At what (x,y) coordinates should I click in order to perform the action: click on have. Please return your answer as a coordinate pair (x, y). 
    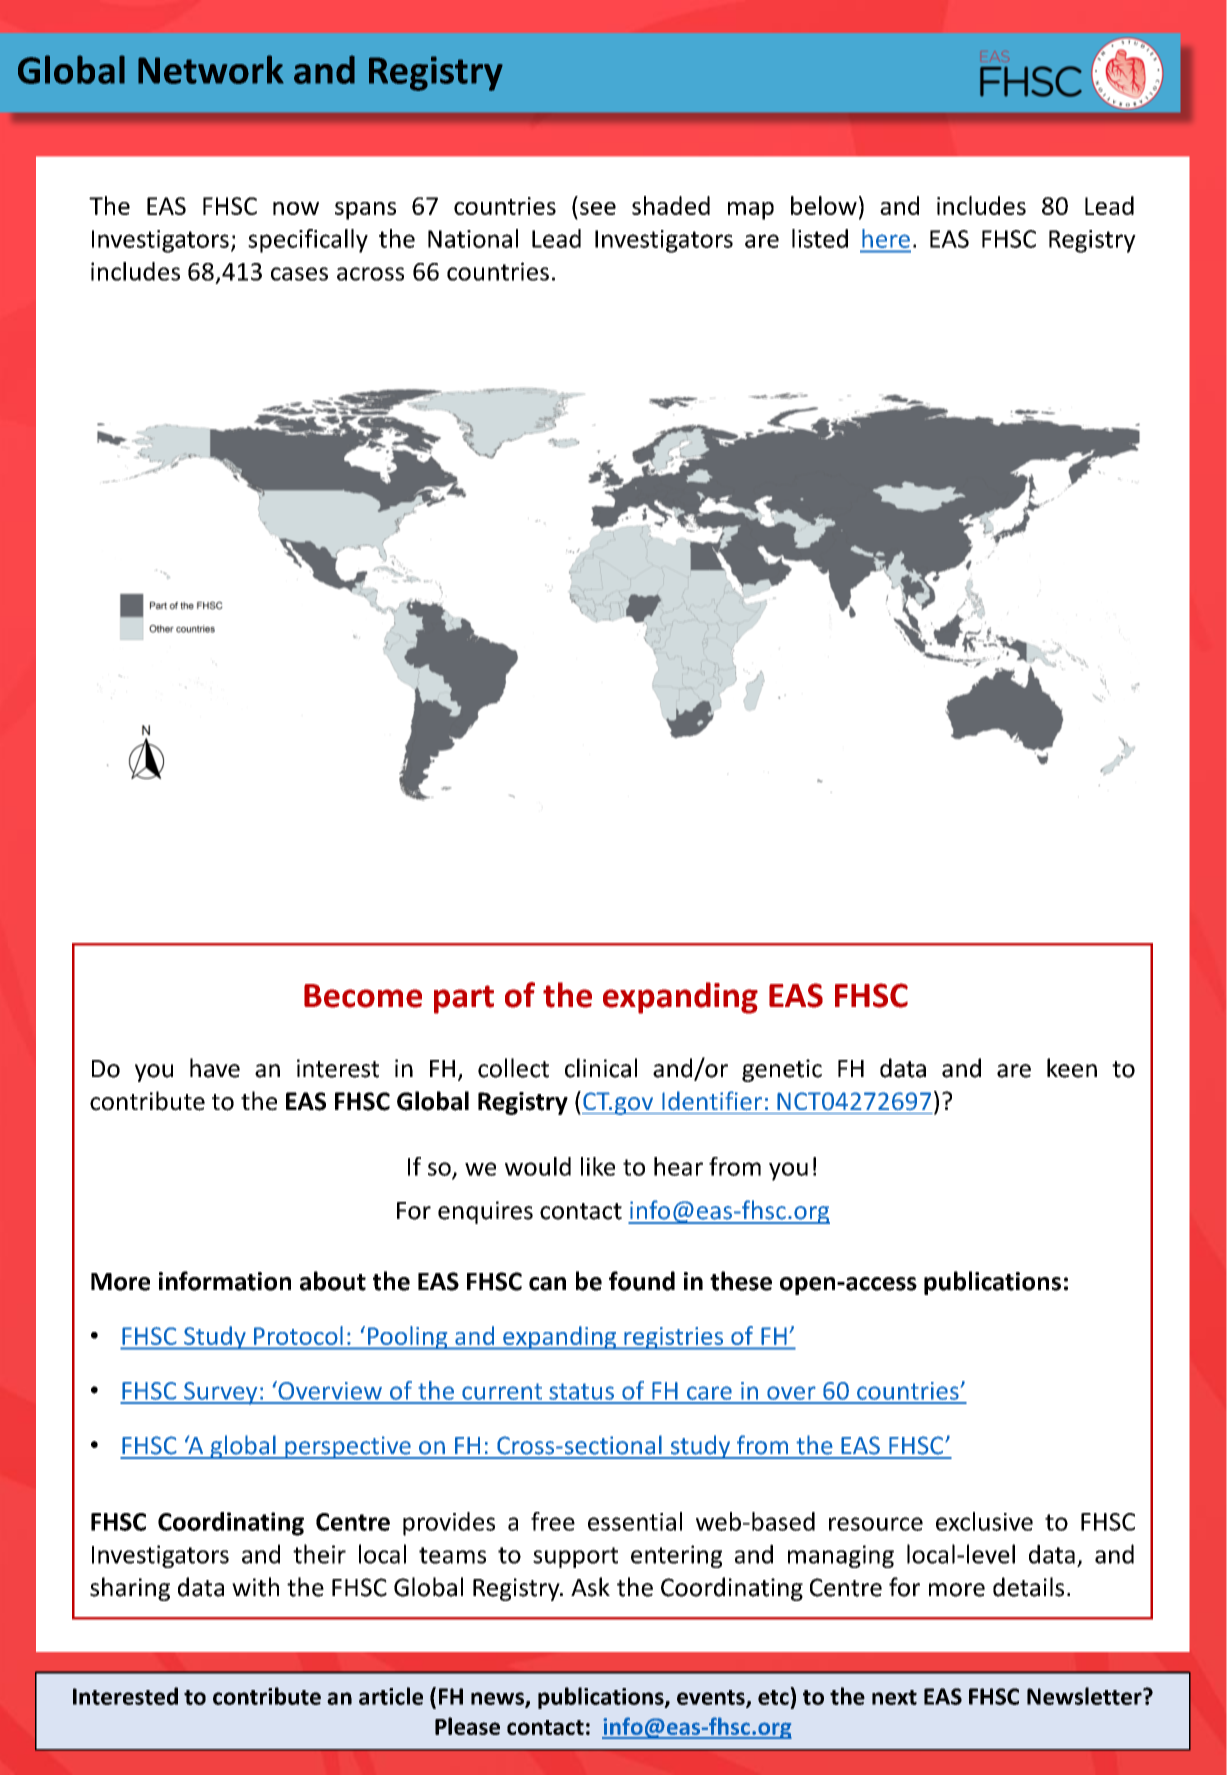
    Looking at the image, I should click on (215, 1068).
